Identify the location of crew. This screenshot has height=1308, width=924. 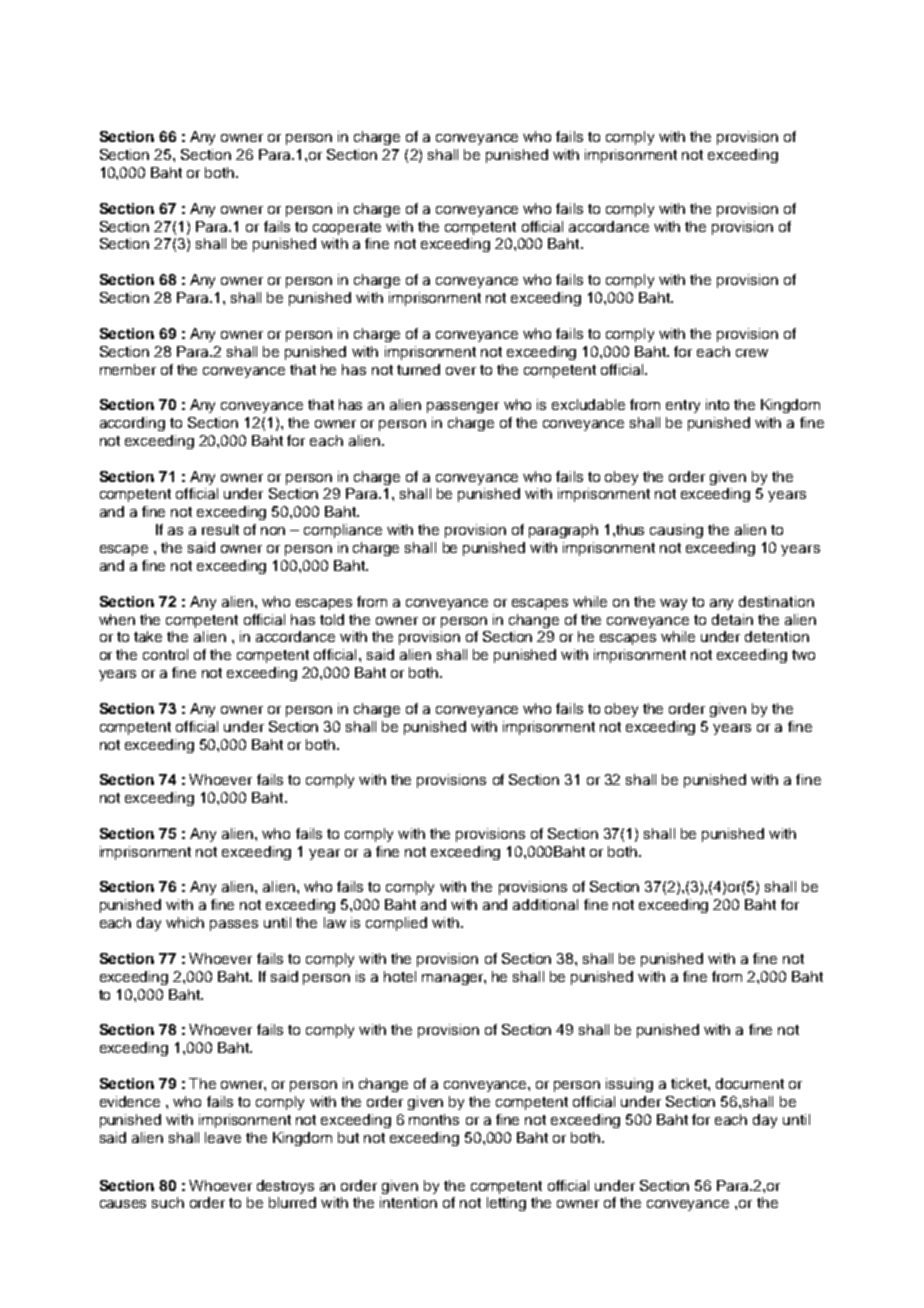
(752, 353).
